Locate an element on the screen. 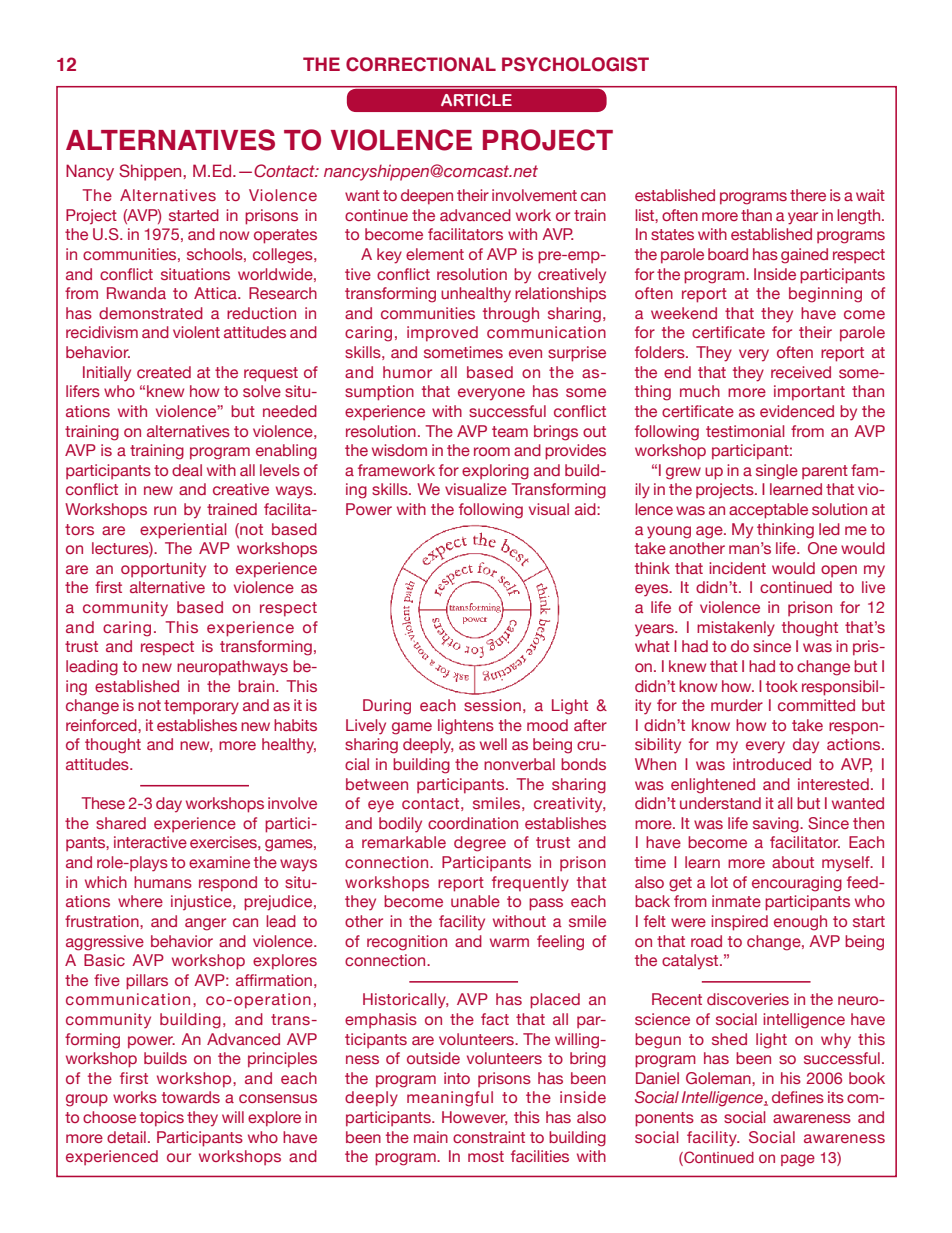 The width and height of the screenshot is (952, 1233). defines is located at coordinates (798, 1097).
